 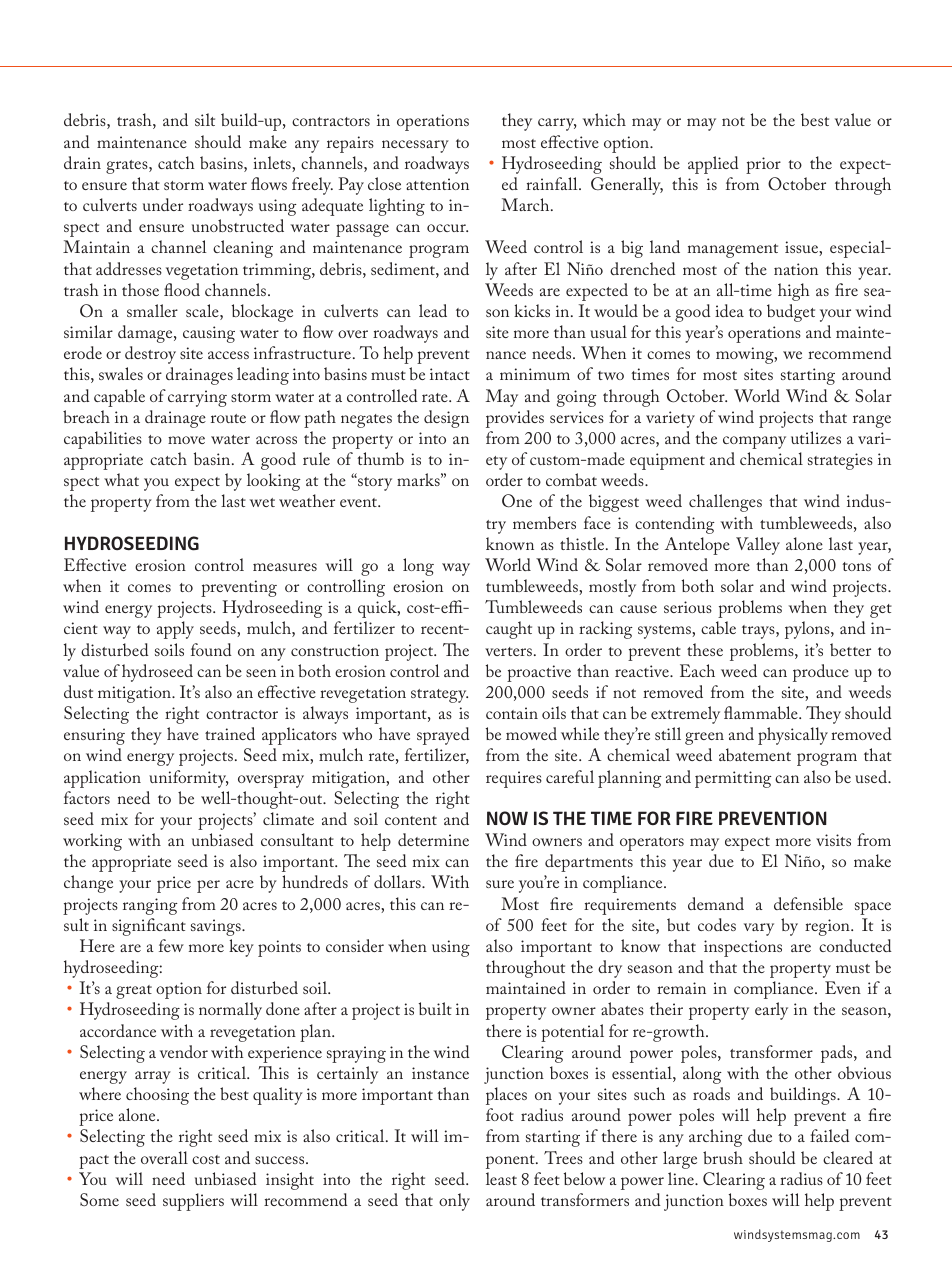 I want to click on silt, so click(x=205, y=119).
